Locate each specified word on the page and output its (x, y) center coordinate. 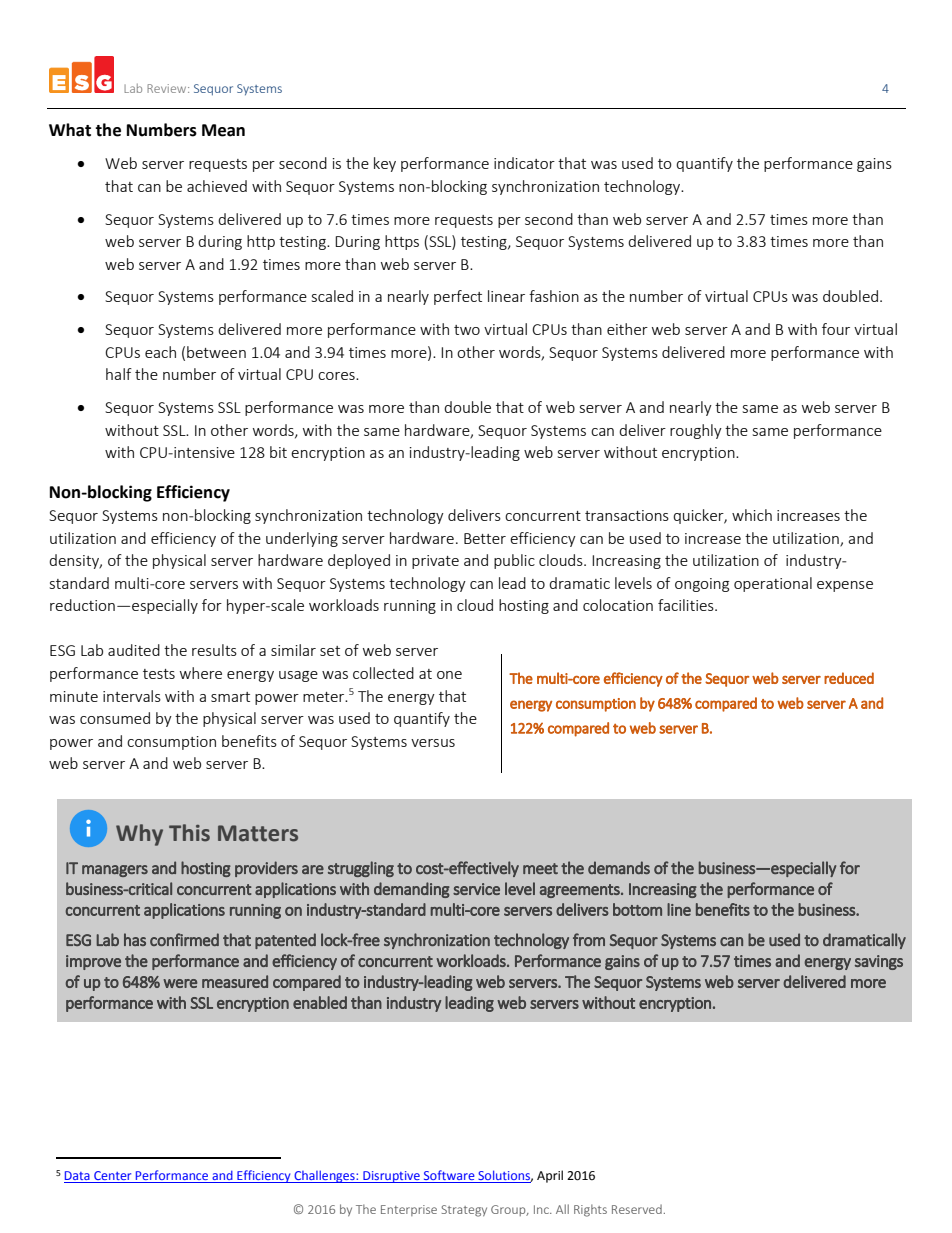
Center (113, 1177)
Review (168, 88)
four (836, 329)
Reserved (637, 1209)
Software (449, 1176)
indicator (524, 163)
